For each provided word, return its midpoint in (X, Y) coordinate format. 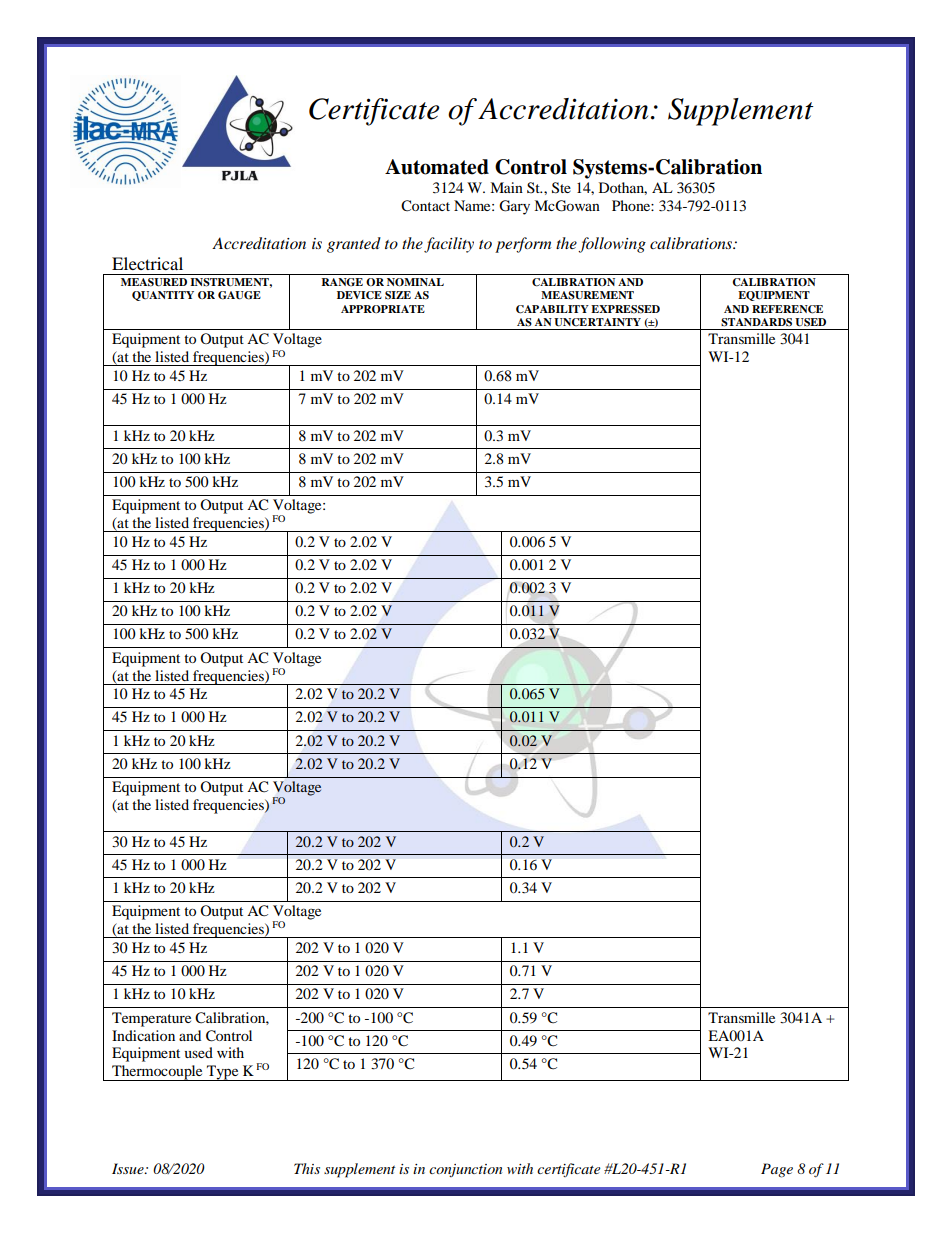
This (307, 1168)
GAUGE (239, 295)
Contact (425, 206)
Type (223, 1073)
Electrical (147, 263)
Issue (129, 1168)
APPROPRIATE (383, 309)
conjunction (465, 1170)
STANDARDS (756, 322)
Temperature (151, 1019)
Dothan (623, 188)
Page (777, 1170)
